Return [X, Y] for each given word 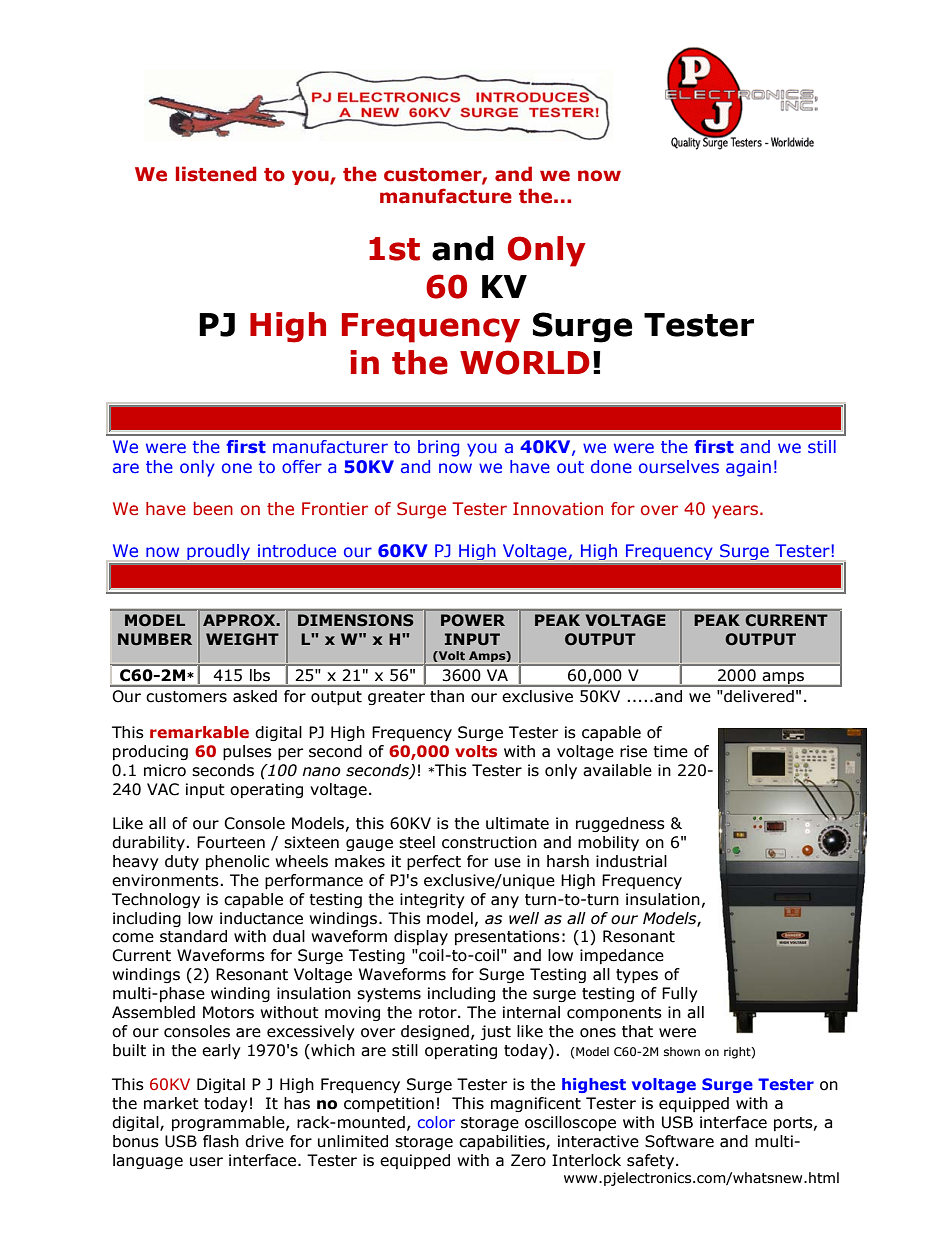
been [213, 509]
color [436, 1122]
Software [679, 1141]
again [748, 468]
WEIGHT [242, 639]
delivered [758, 696]
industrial [631, 861]
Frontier [335, 509]
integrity [432, 900]
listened [216, 174]
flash [221, 1141]
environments [166, 880]
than [447, 696]
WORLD [525, 362]
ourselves [679, 466]
